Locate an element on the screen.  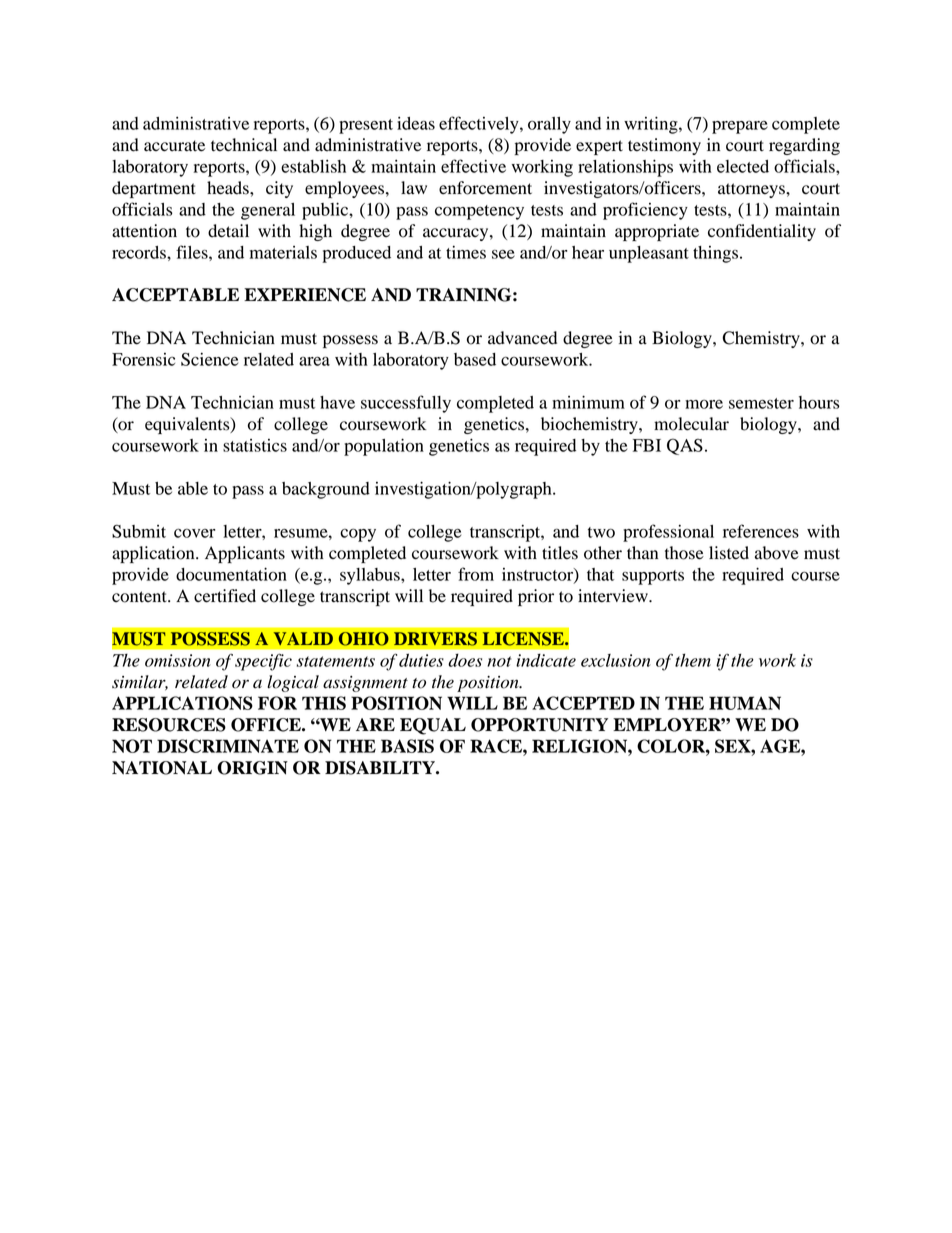
from is located at coordinates (476, 574).
